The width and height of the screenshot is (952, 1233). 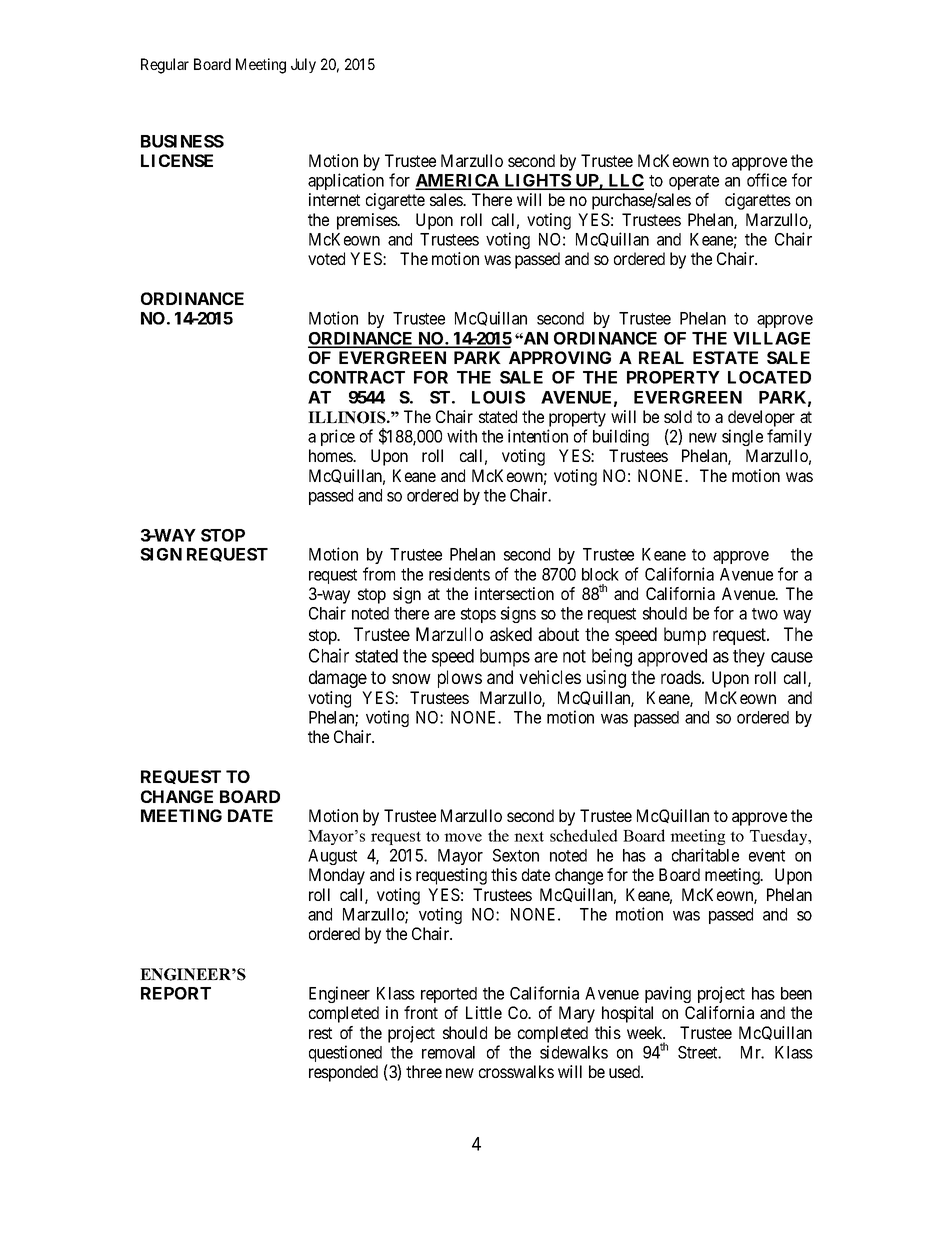 I want to click on July, so click(x=303, y=65).
